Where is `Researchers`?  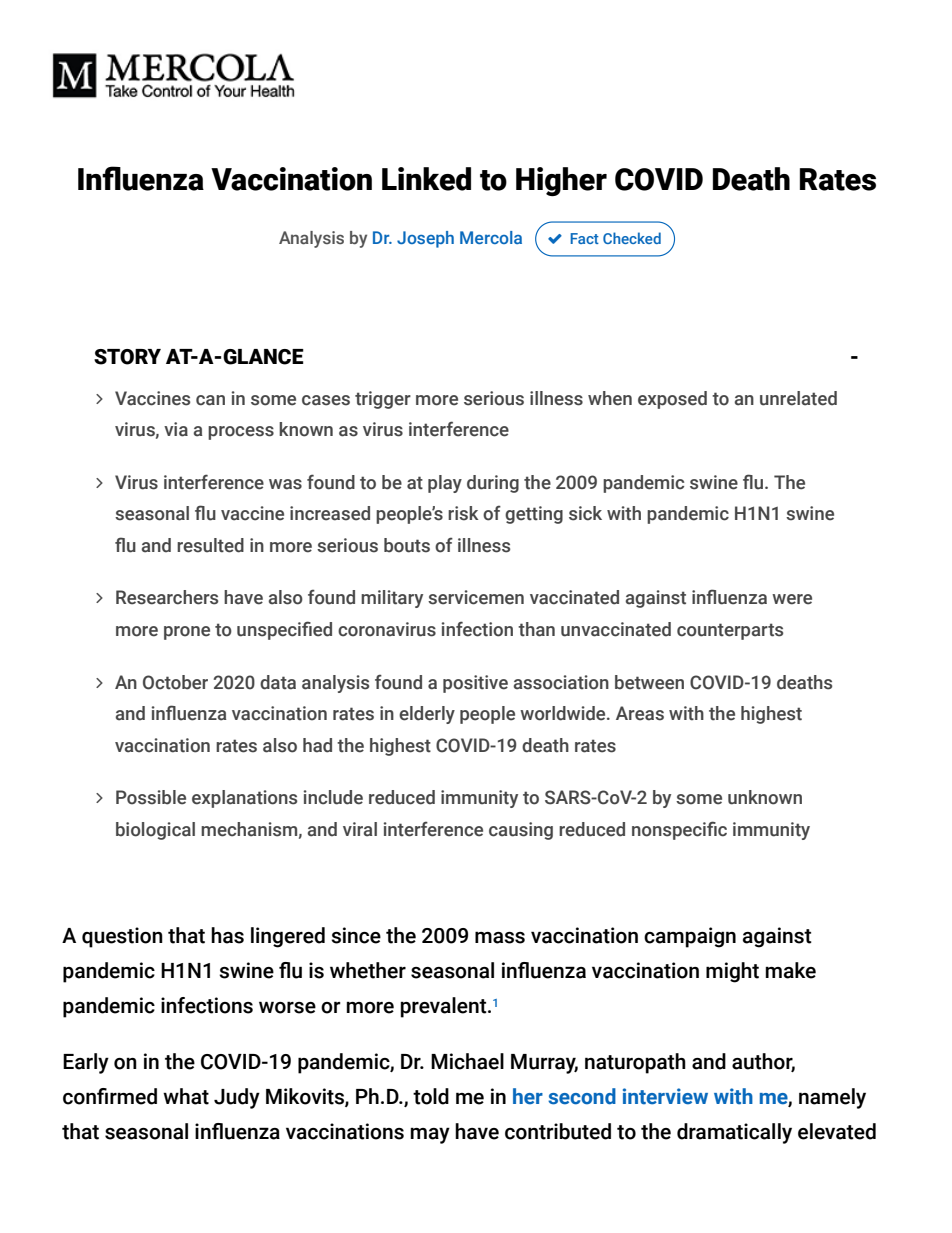 Researchers is located at coordinates (167, 597).
